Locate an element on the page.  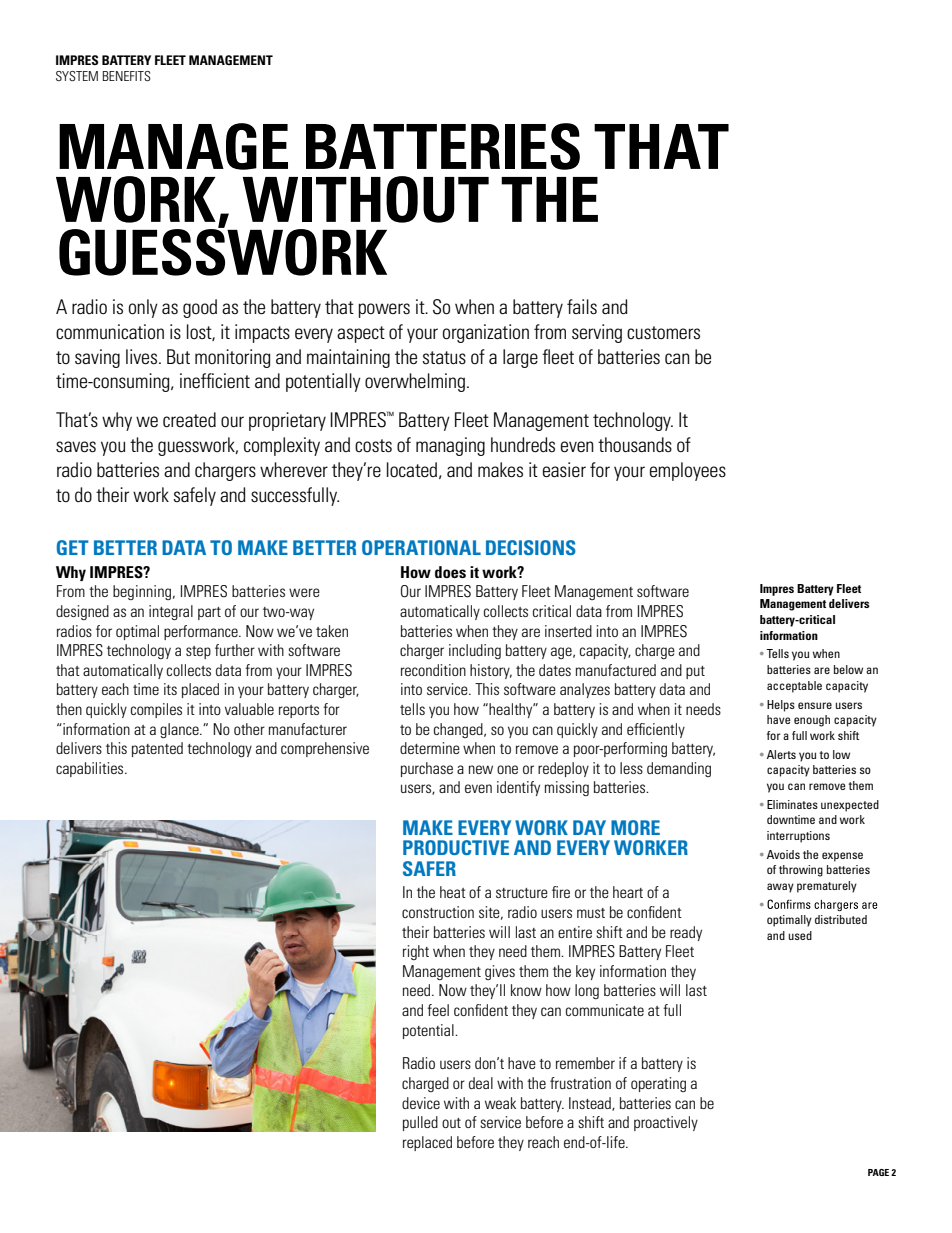
weak is located at coordinates (500, 1103).
